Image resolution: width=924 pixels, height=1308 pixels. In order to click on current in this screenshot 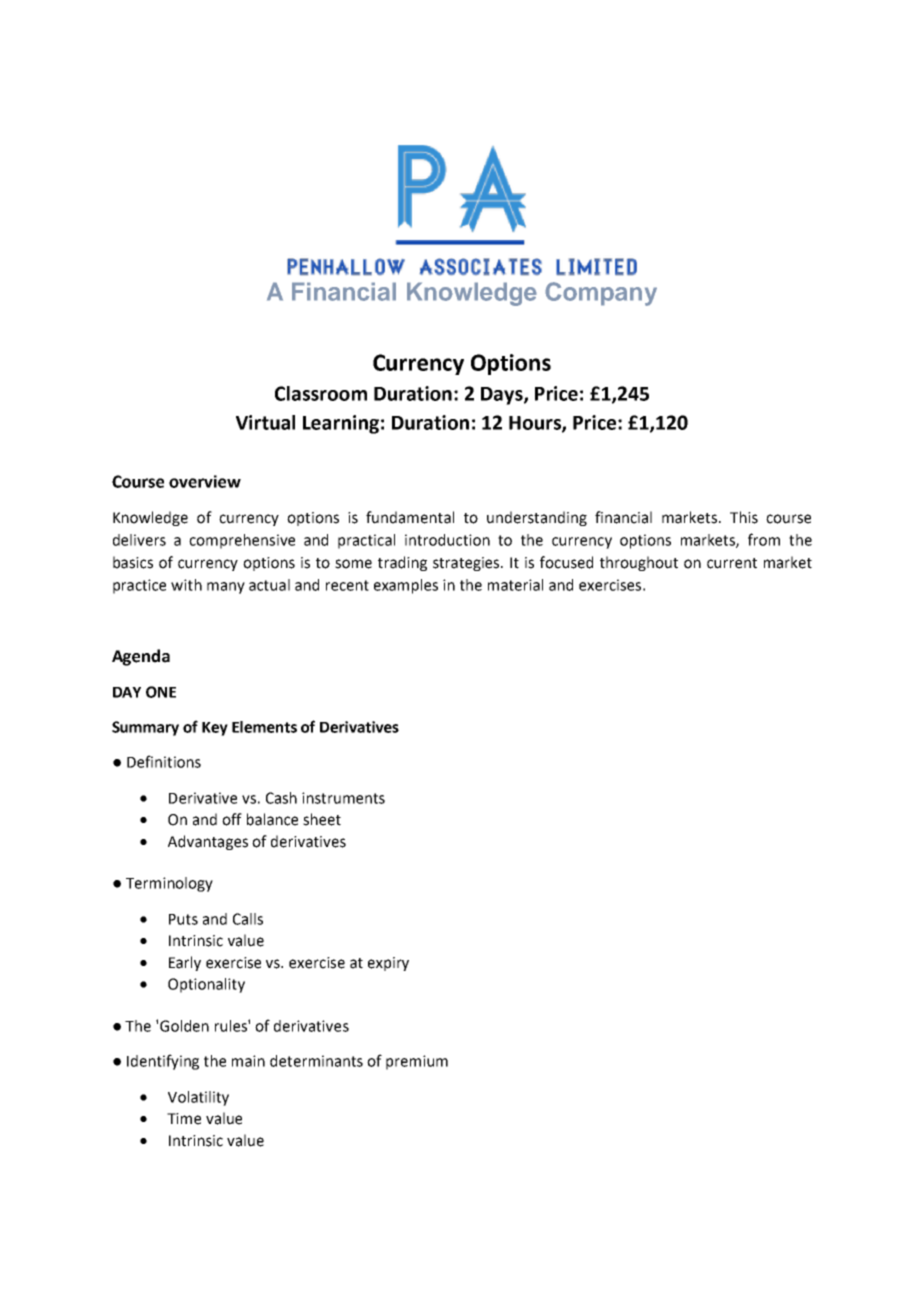, I will do `click(732, 563)`.
